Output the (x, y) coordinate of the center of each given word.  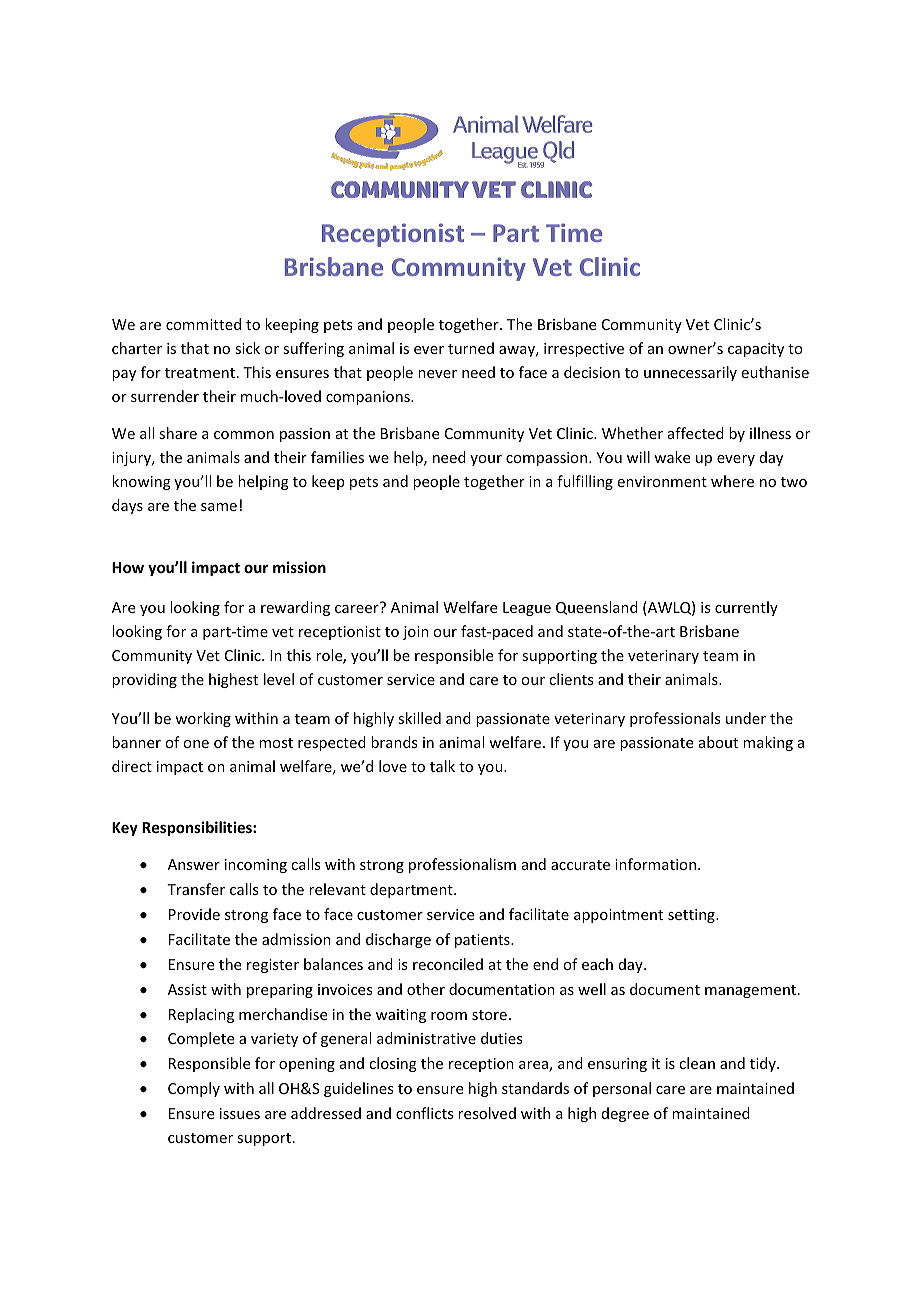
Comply (194, 1089)
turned (471, 348)
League (527, 609)
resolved (487, 1113)
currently (746, 608)
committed (203, 324)
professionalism (462, 865)
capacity (756, 350)
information (657, 864)
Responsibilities (198, 828)
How (128, 567)
